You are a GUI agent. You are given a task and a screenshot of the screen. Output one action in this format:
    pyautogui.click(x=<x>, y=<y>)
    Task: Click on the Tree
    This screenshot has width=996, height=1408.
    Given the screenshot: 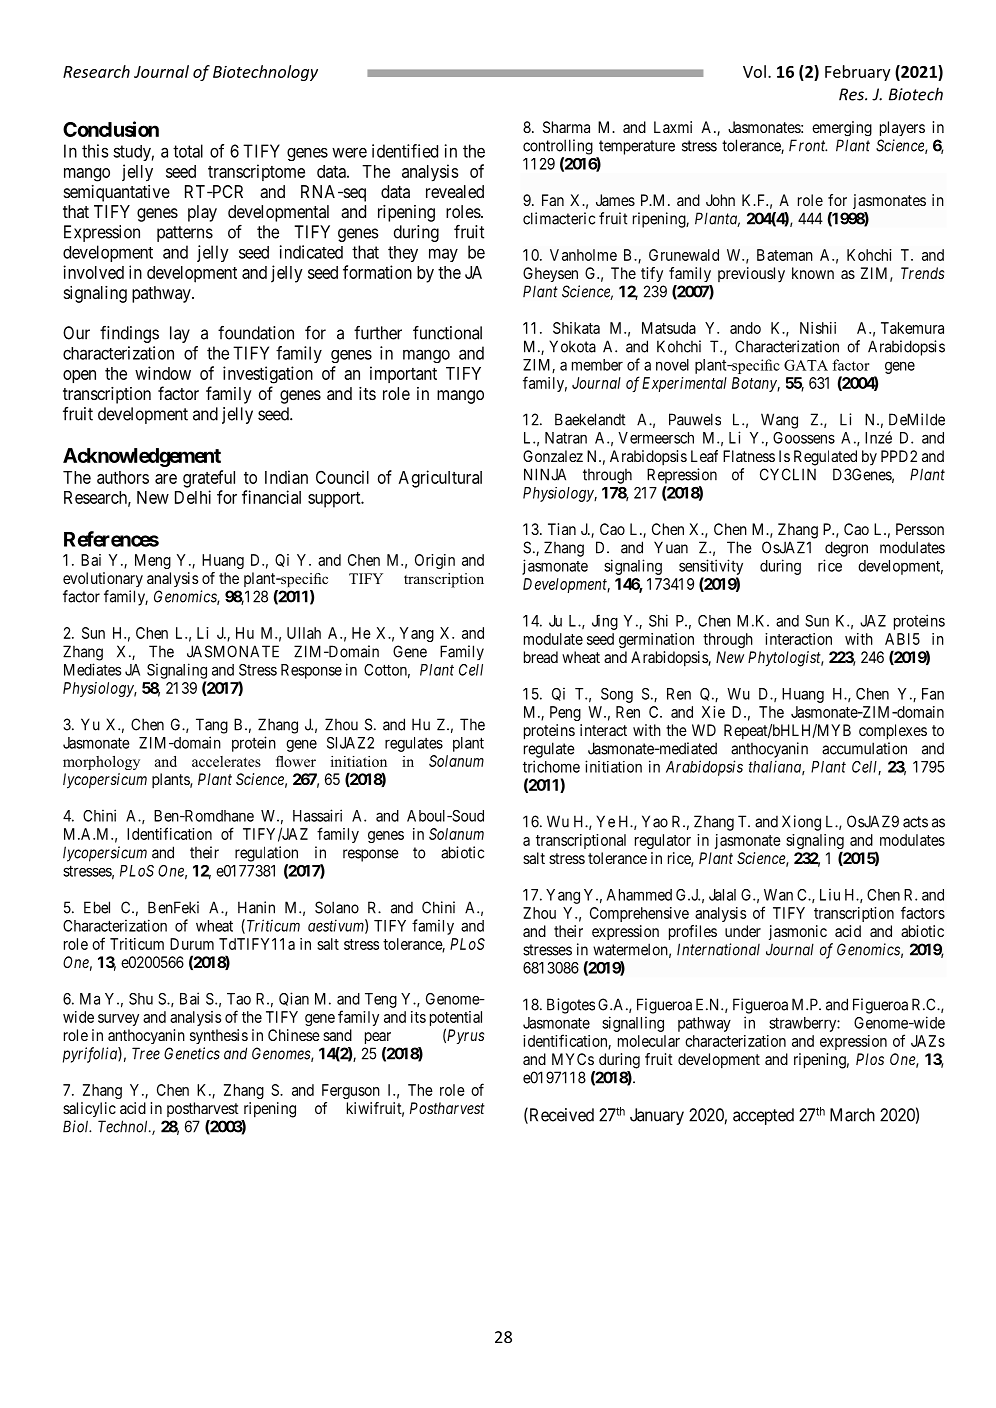 What is the action you would take?
    pyautogui.click(x=146, y=1053)
